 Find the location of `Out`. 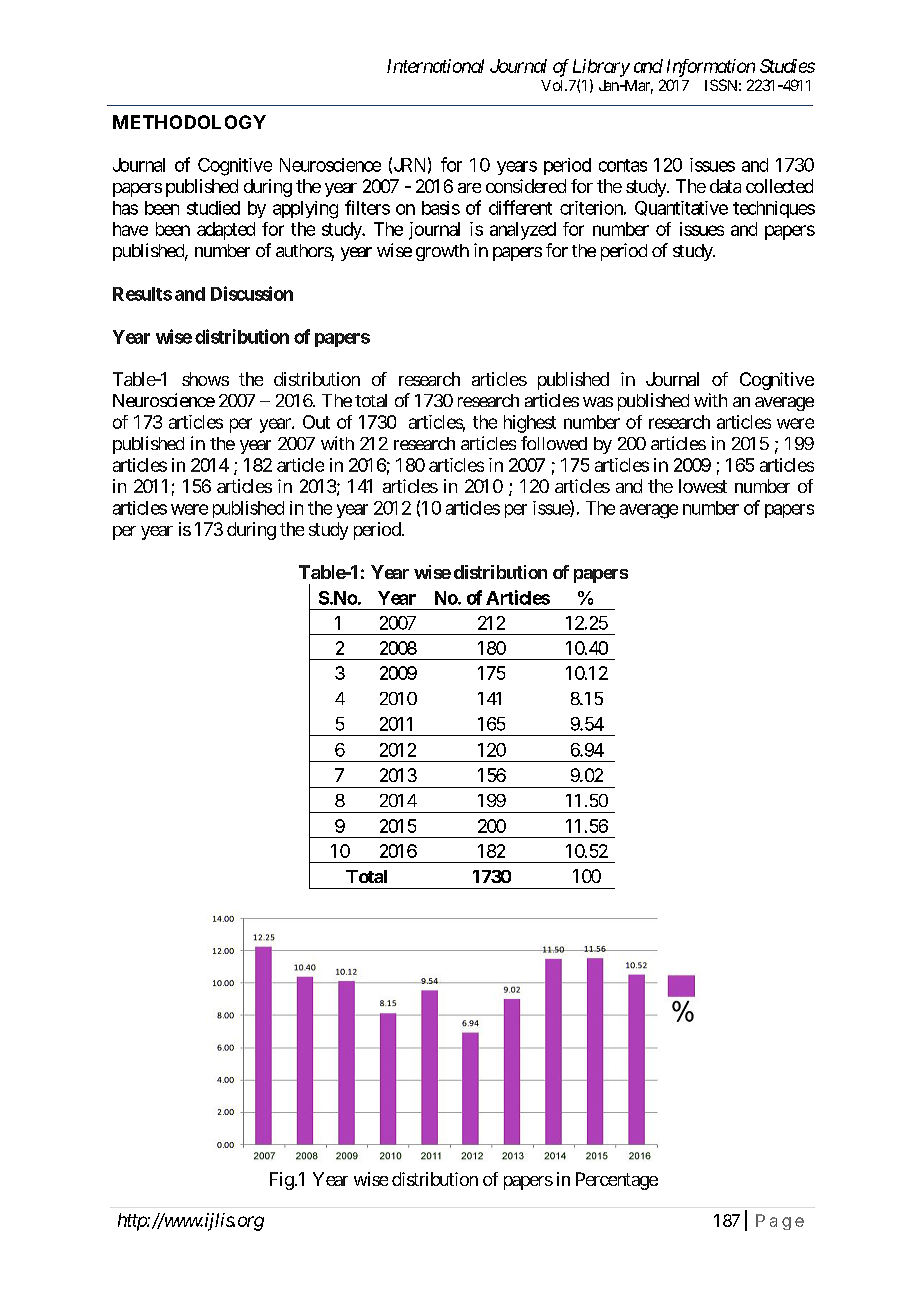

Out is located at coordinates (316, 422).
